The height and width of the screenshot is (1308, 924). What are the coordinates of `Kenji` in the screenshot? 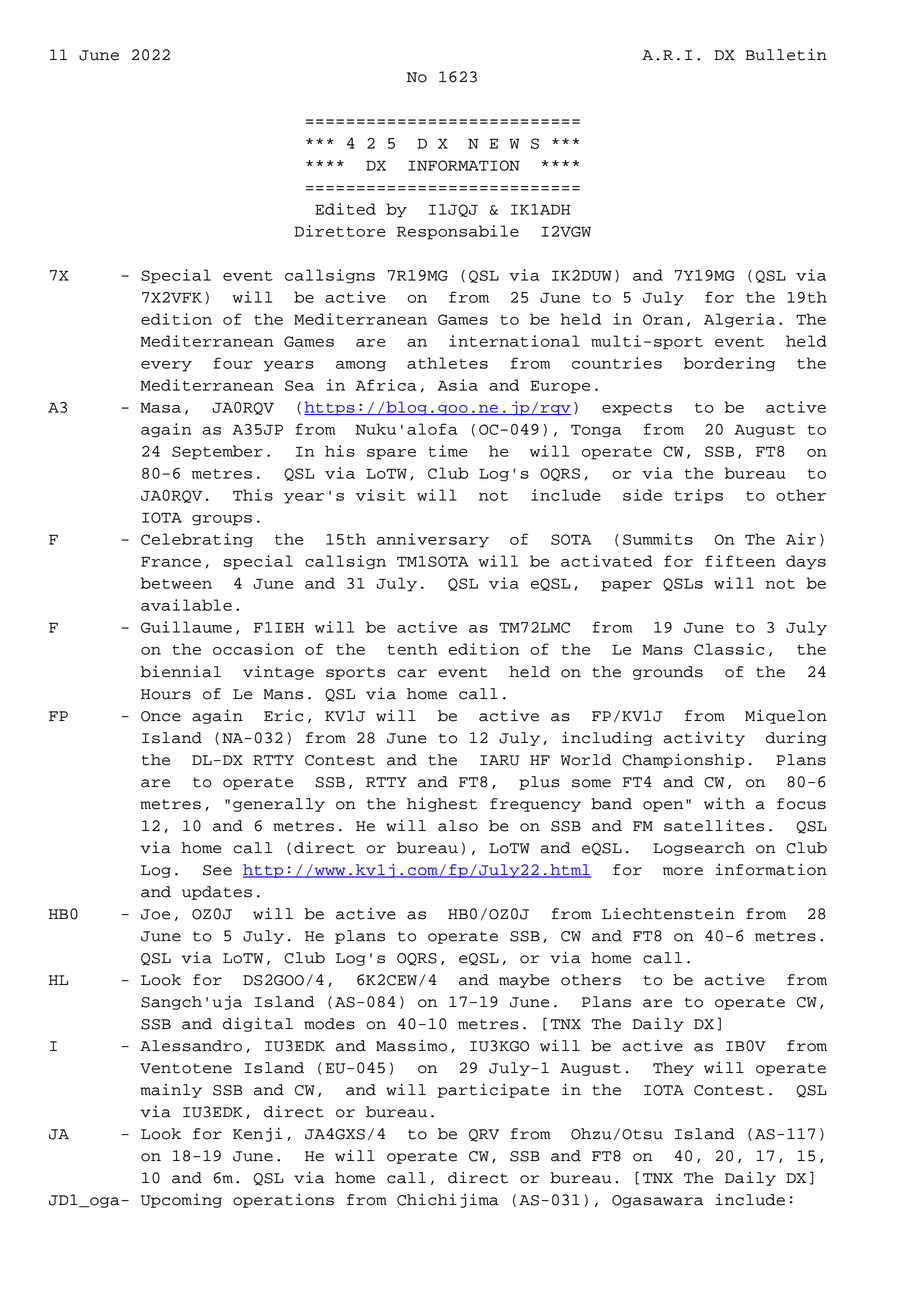 It's located at (258, 1134).
